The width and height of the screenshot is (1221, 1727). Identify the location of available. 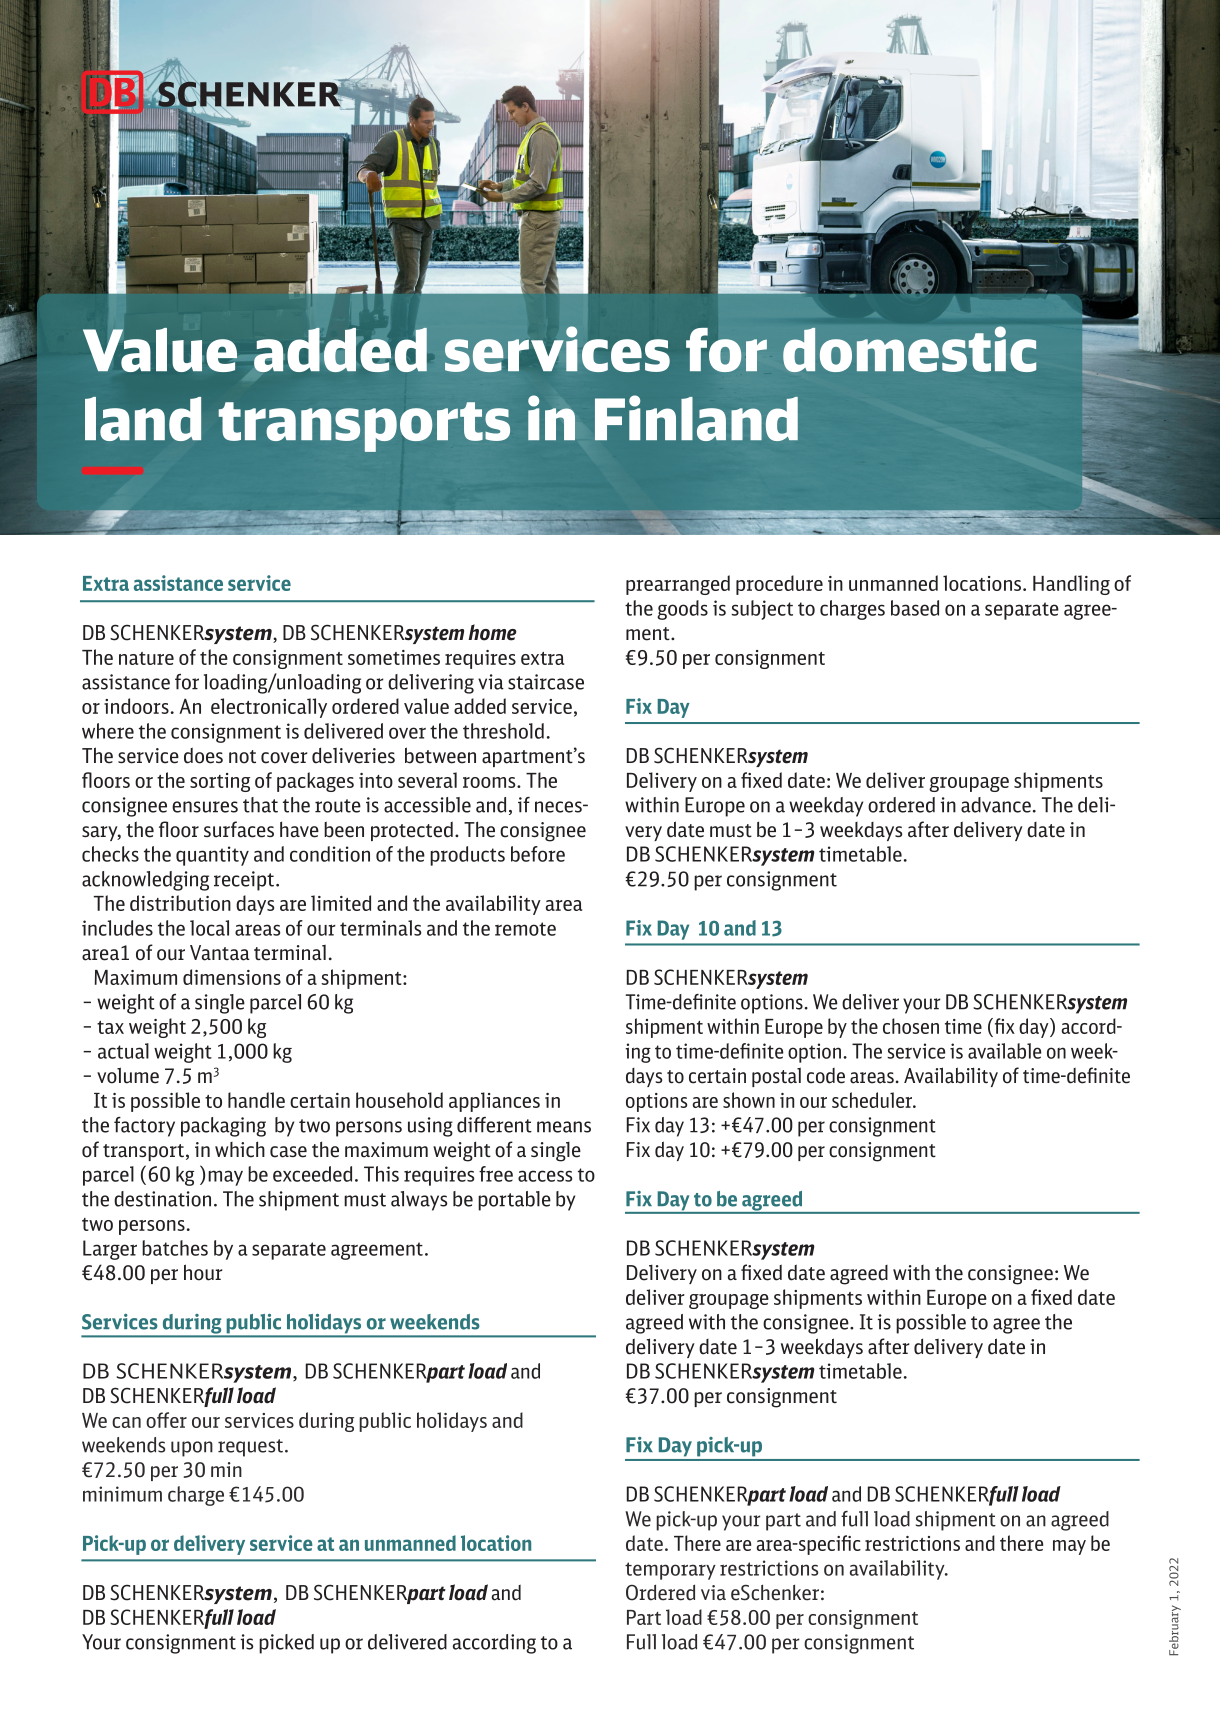
(1004, 1051).
